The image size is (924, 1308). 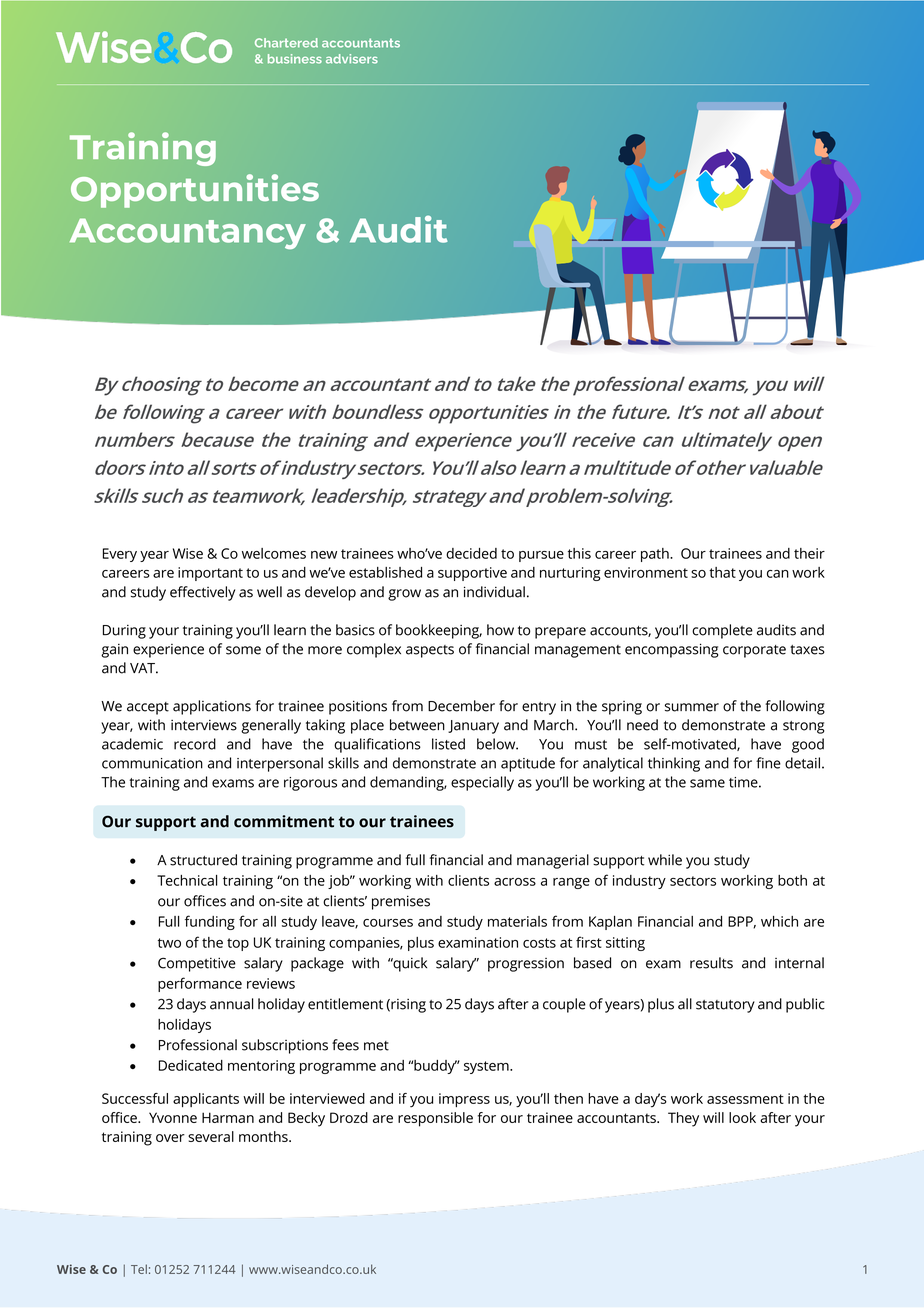 I want to click on Chartered, so click(x=286, y=43).
